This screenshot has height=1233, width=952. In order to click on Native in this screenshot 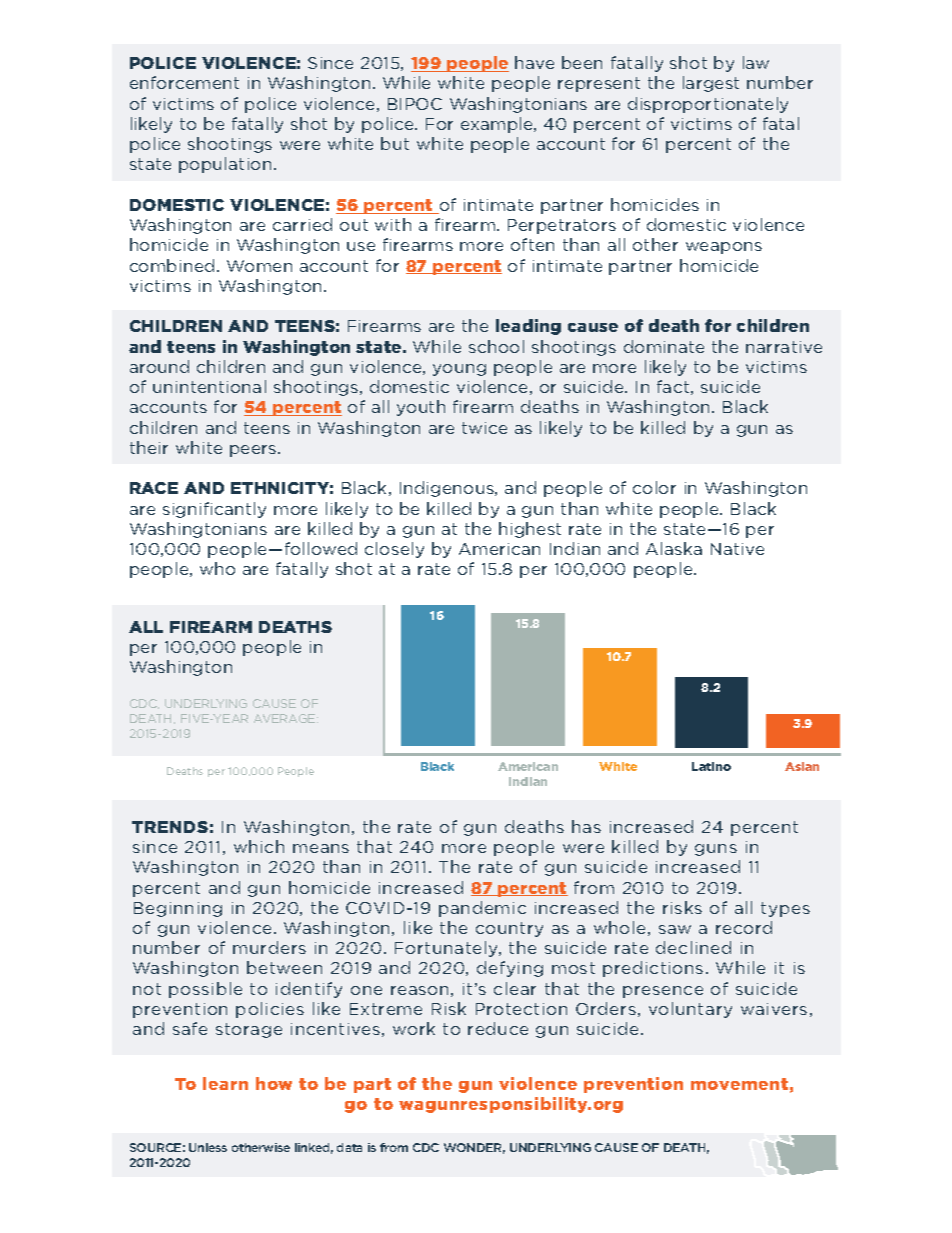, I will do `click(737, 549)`.
